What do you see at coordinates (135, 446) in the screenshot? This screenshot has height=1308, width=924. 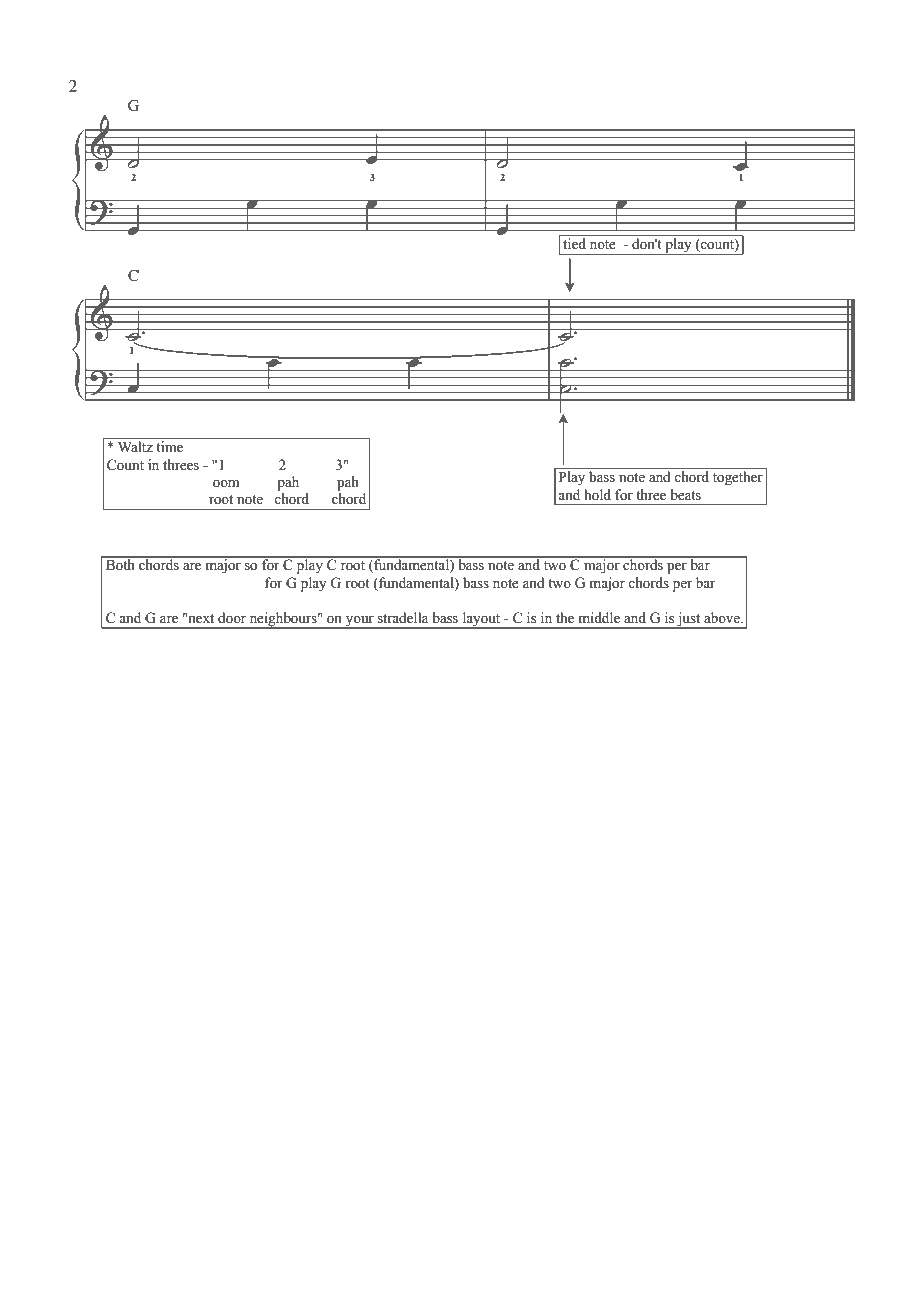 I see `Waltz` at bounding box center [135, 446].
